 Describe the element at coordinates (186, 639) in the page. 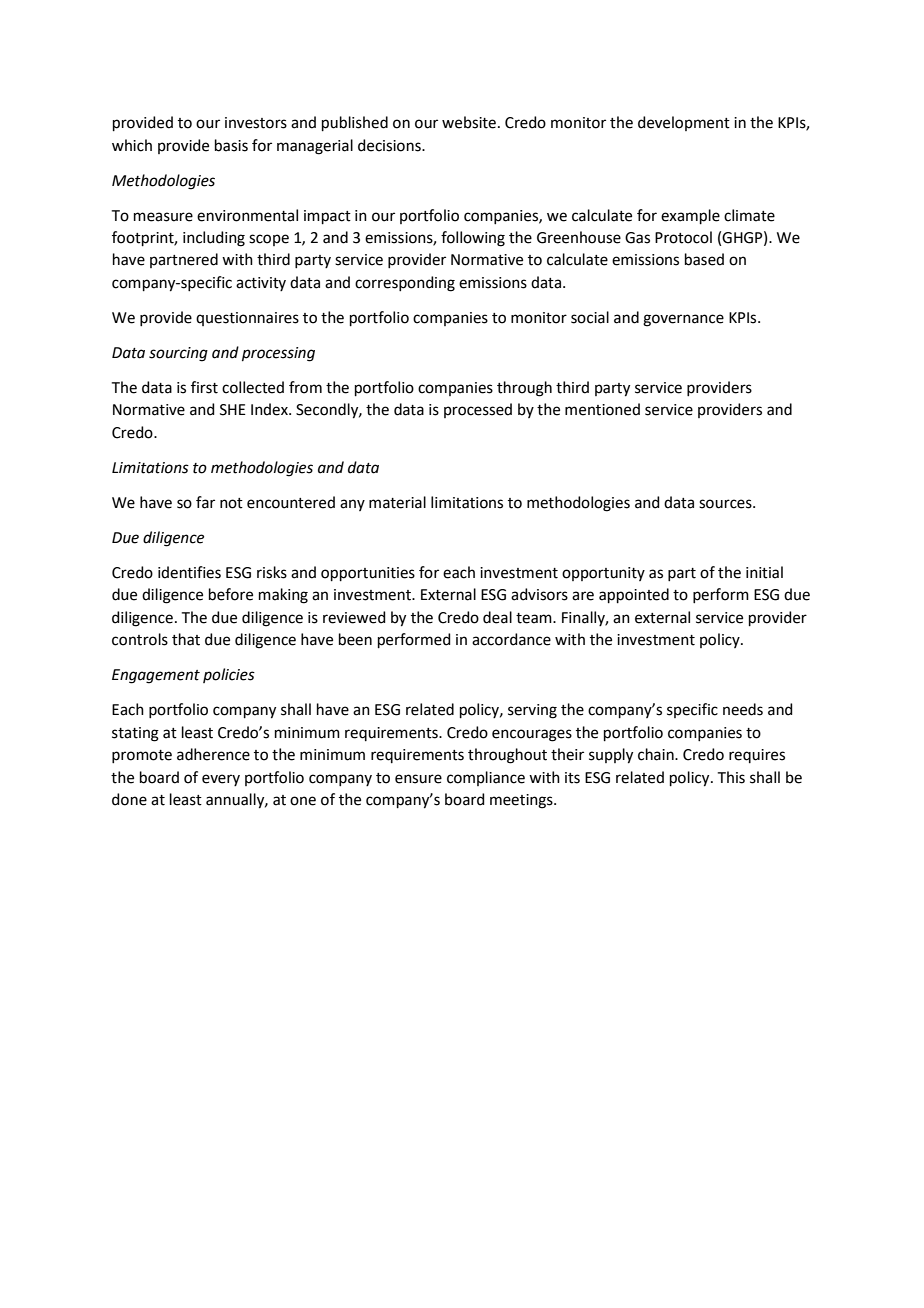

I see `that` at that location.
